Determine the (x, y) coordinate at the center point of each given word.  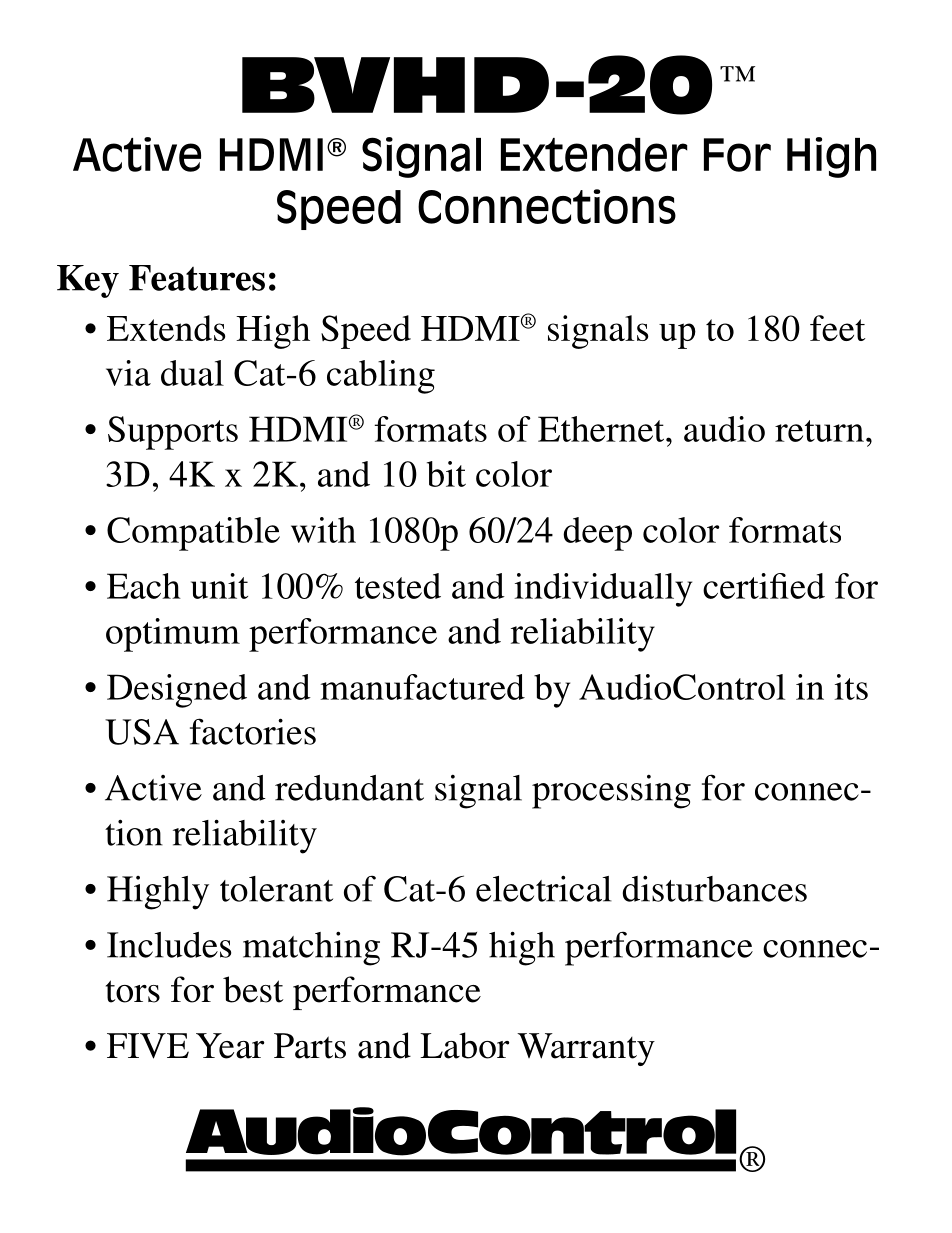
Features (197, 278)
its (851, 687)
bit (446, 474)
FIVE (148, 1046)
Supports (173, 433)
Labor (464, 1045)
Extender (594, 155)
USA (142, 732)
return (819, 431)
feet (838, 328)
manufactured (422, 687)
